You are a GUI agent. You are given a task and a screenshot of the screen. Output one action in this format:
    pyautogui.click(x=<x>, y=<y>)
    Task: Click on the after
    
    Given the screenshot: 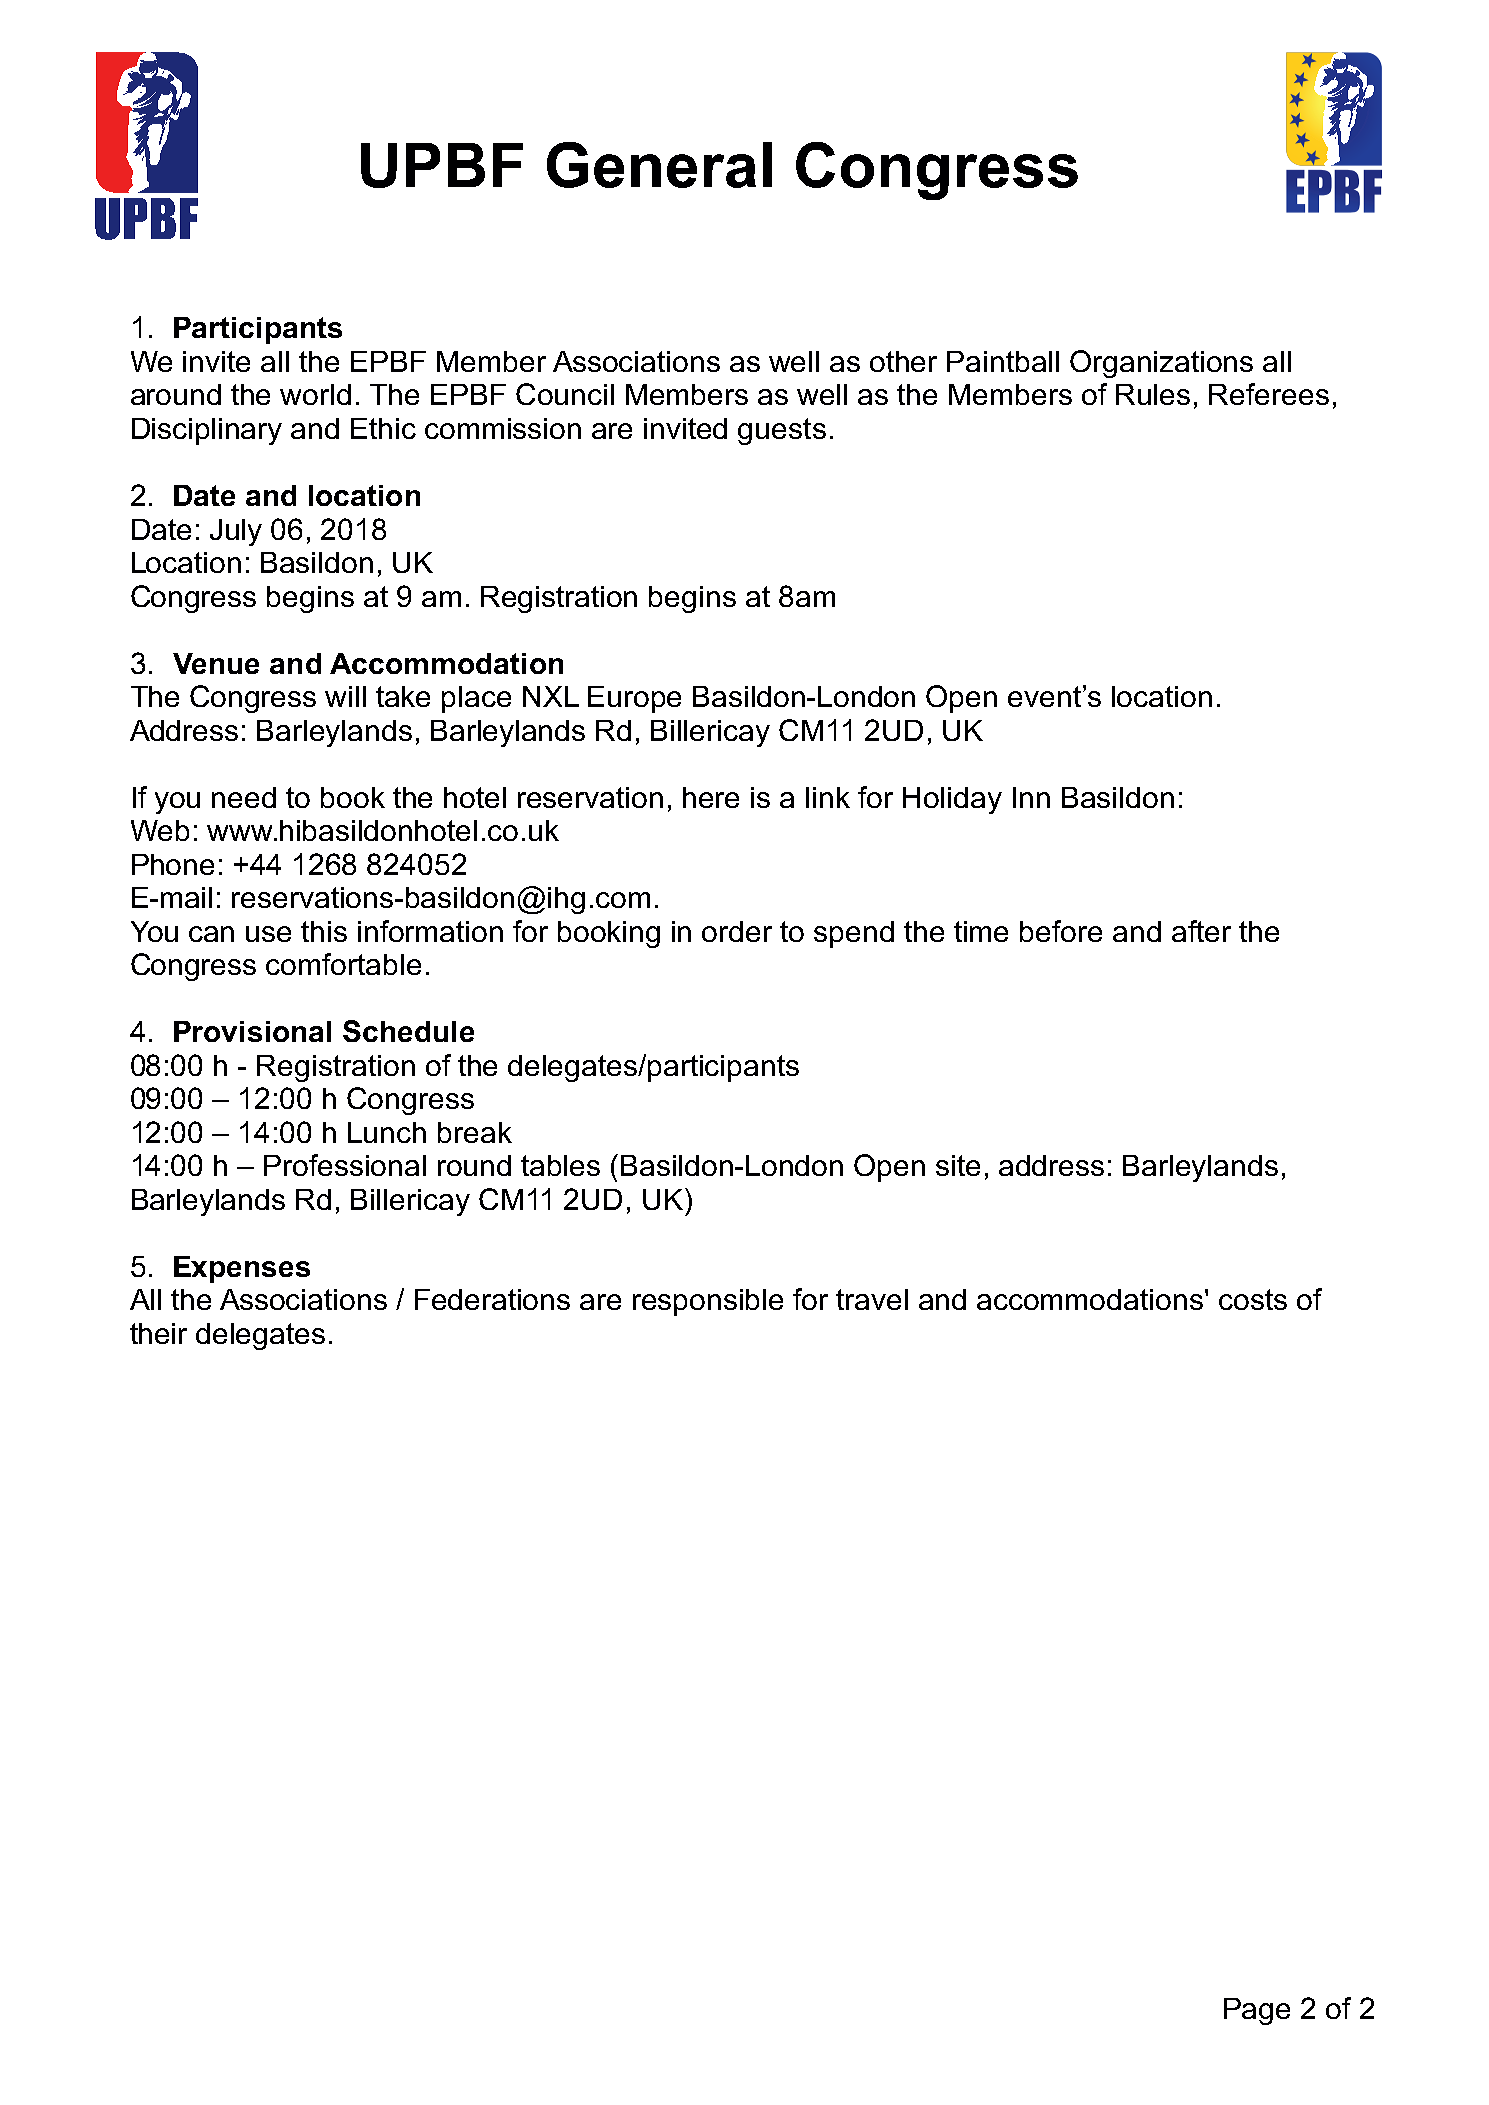 What is the action you would take?
    pyautogui.click(x=1201, y=931)
